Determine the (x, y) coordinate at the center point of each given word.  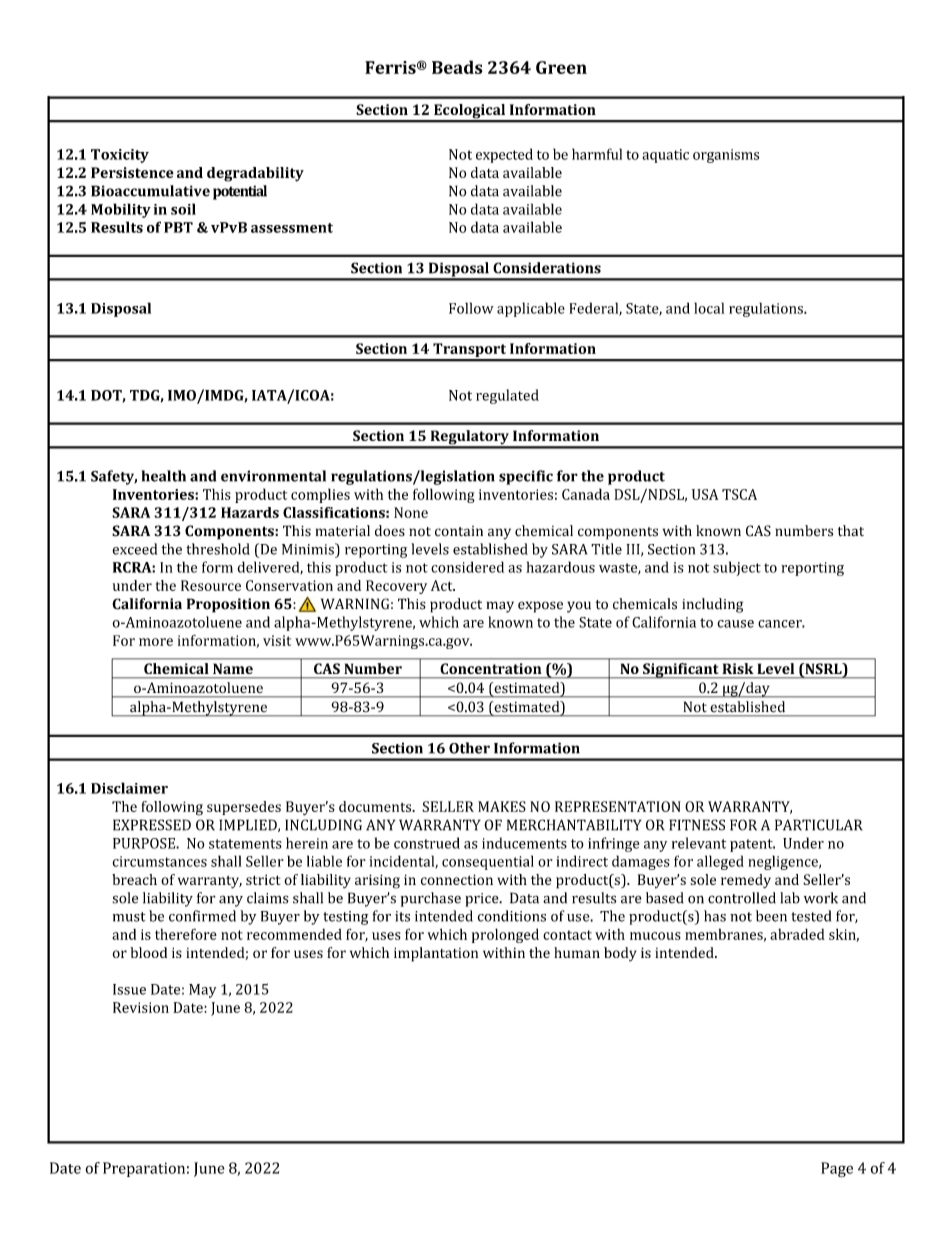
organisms (726, 156)
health (163, 476)
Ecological (470, 112)
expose (540, 607)
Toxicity (120, 156)
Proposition (228, 605)
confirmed (202, 916)
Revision (141, 1007)
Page (837, 1170)
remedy (746, 881)
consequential (488, 862)
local (709, 308)
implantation (436, 954)
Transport (469, 351)
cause (735, 624)
